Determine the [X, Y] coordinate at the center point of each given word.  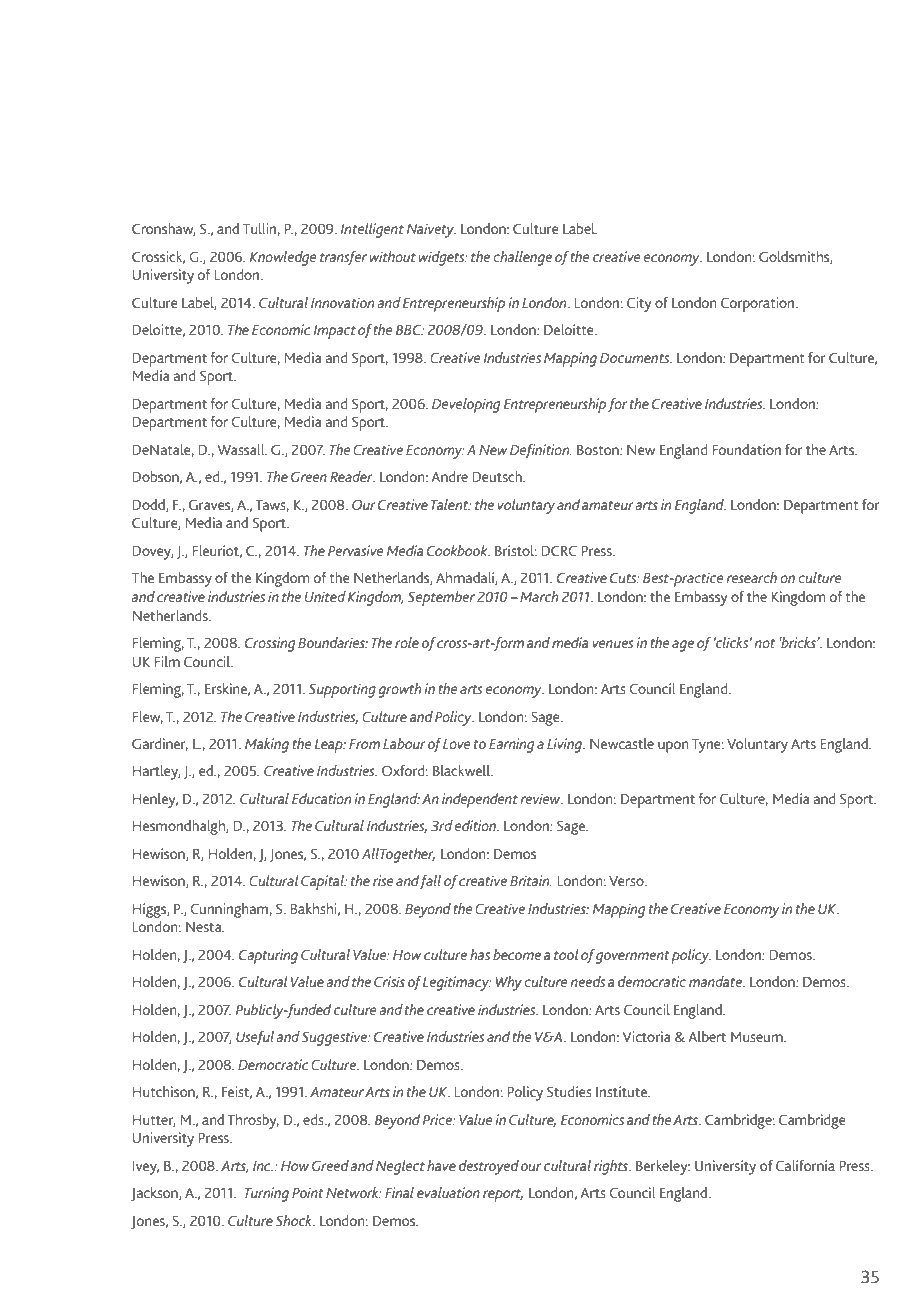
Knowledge [283, 258]
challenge [522, 258]
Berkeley [663, 1167]
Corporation [759, 304]
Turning [266, 1194]
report [503, 1195]
